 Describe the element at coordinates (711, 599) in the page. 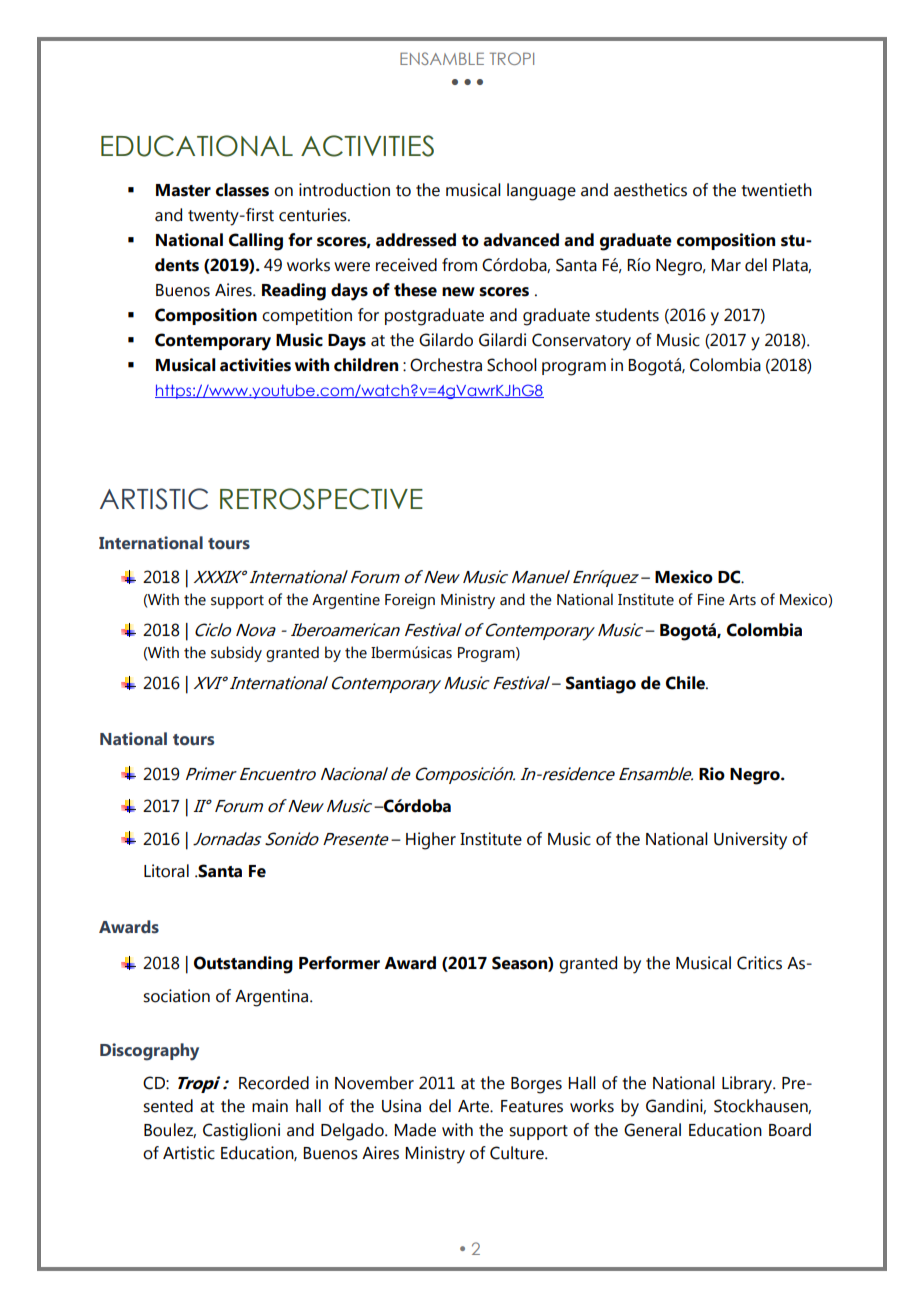

I see `Fine` at that location.
